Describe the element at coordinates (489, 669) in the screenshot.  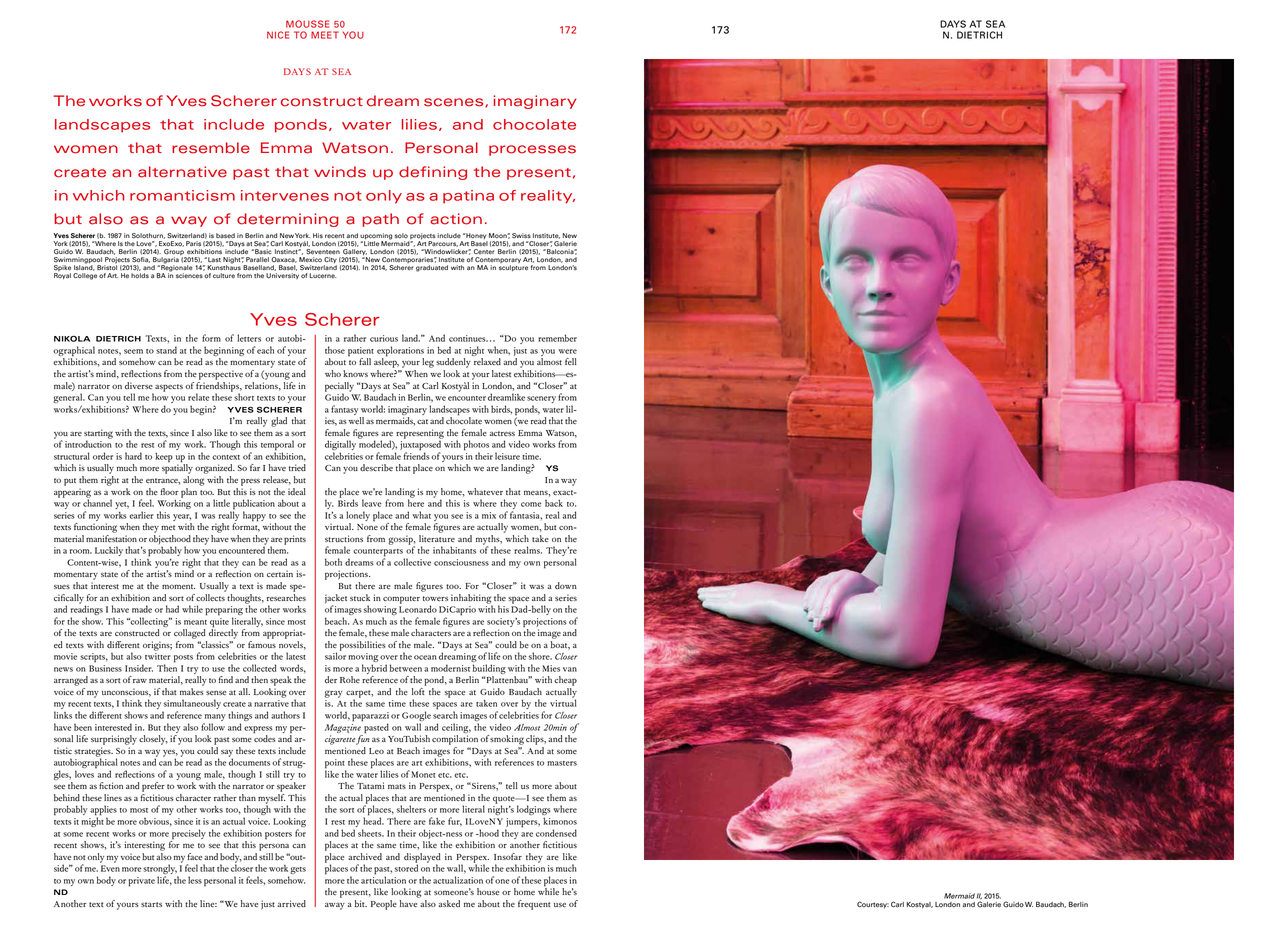
I see `building` at that location.
